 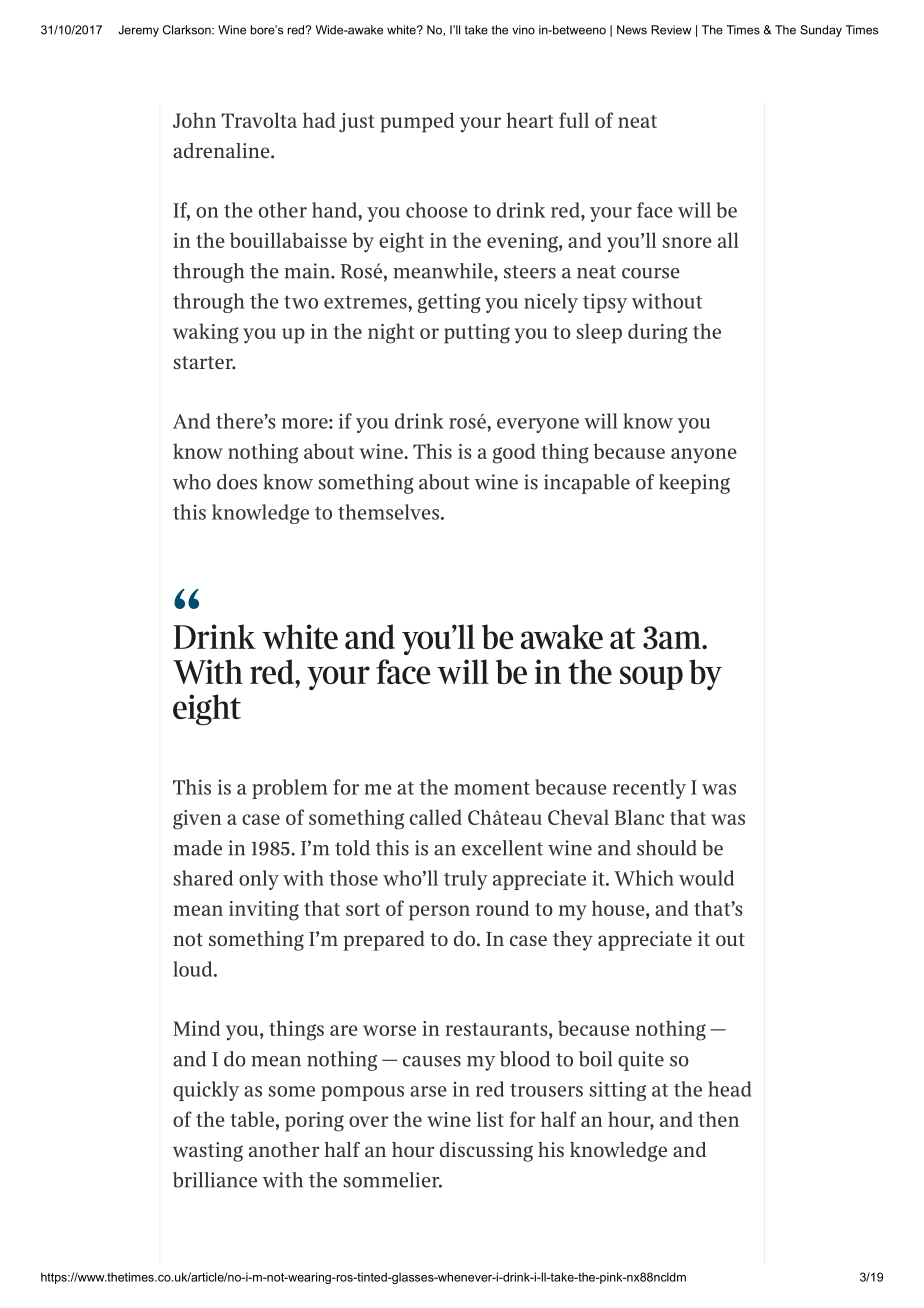 What do you see at coordinates (208, 1152) in the image?
I see `wasting` at bounding box center [208, 1152].
